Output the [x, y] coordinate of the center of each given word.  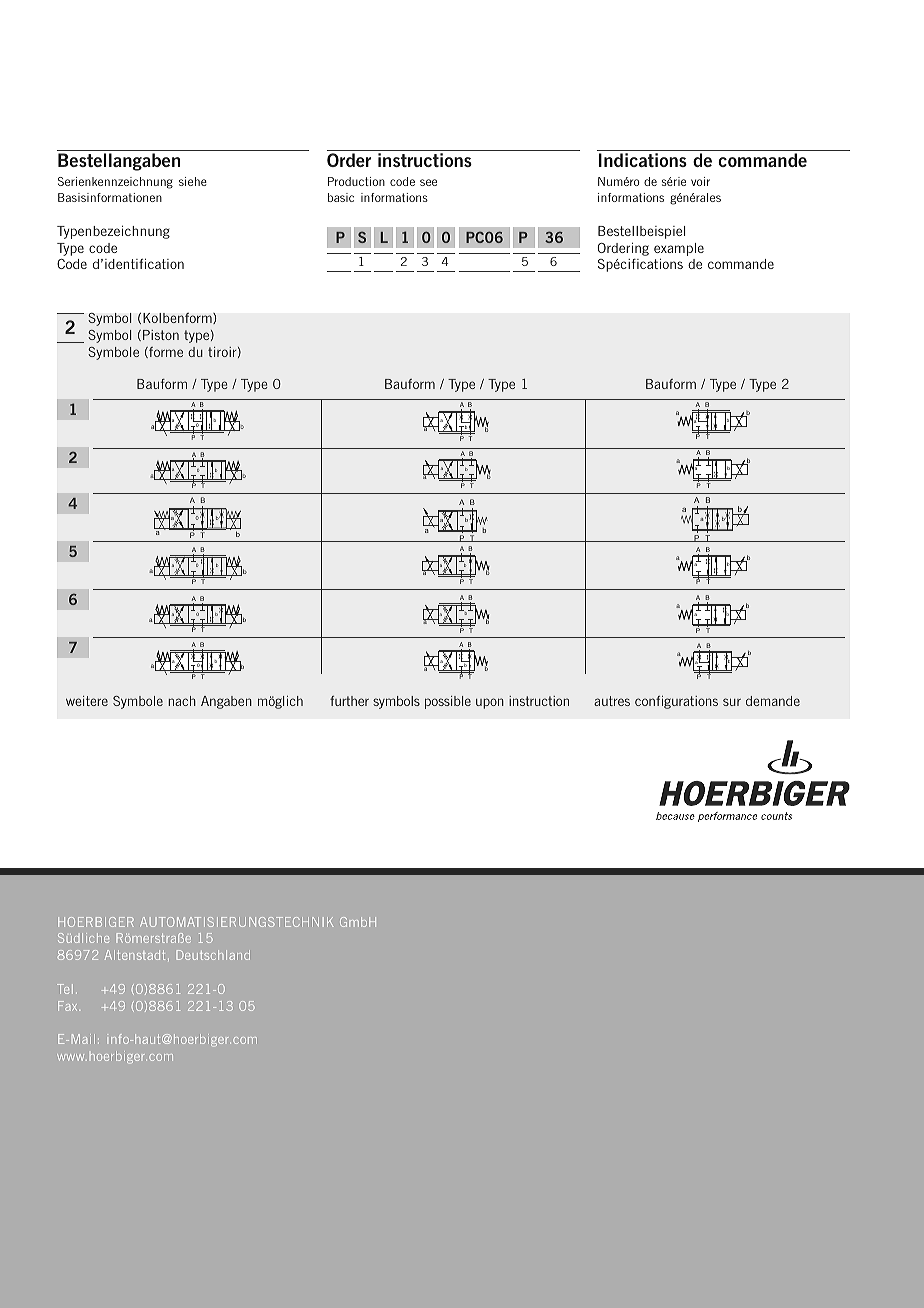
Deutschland [213, 955]
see [428, 182]
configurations [676, 702]
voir [700, 181]
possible [448, 702]
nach [182, 701]
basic [341, 197]
